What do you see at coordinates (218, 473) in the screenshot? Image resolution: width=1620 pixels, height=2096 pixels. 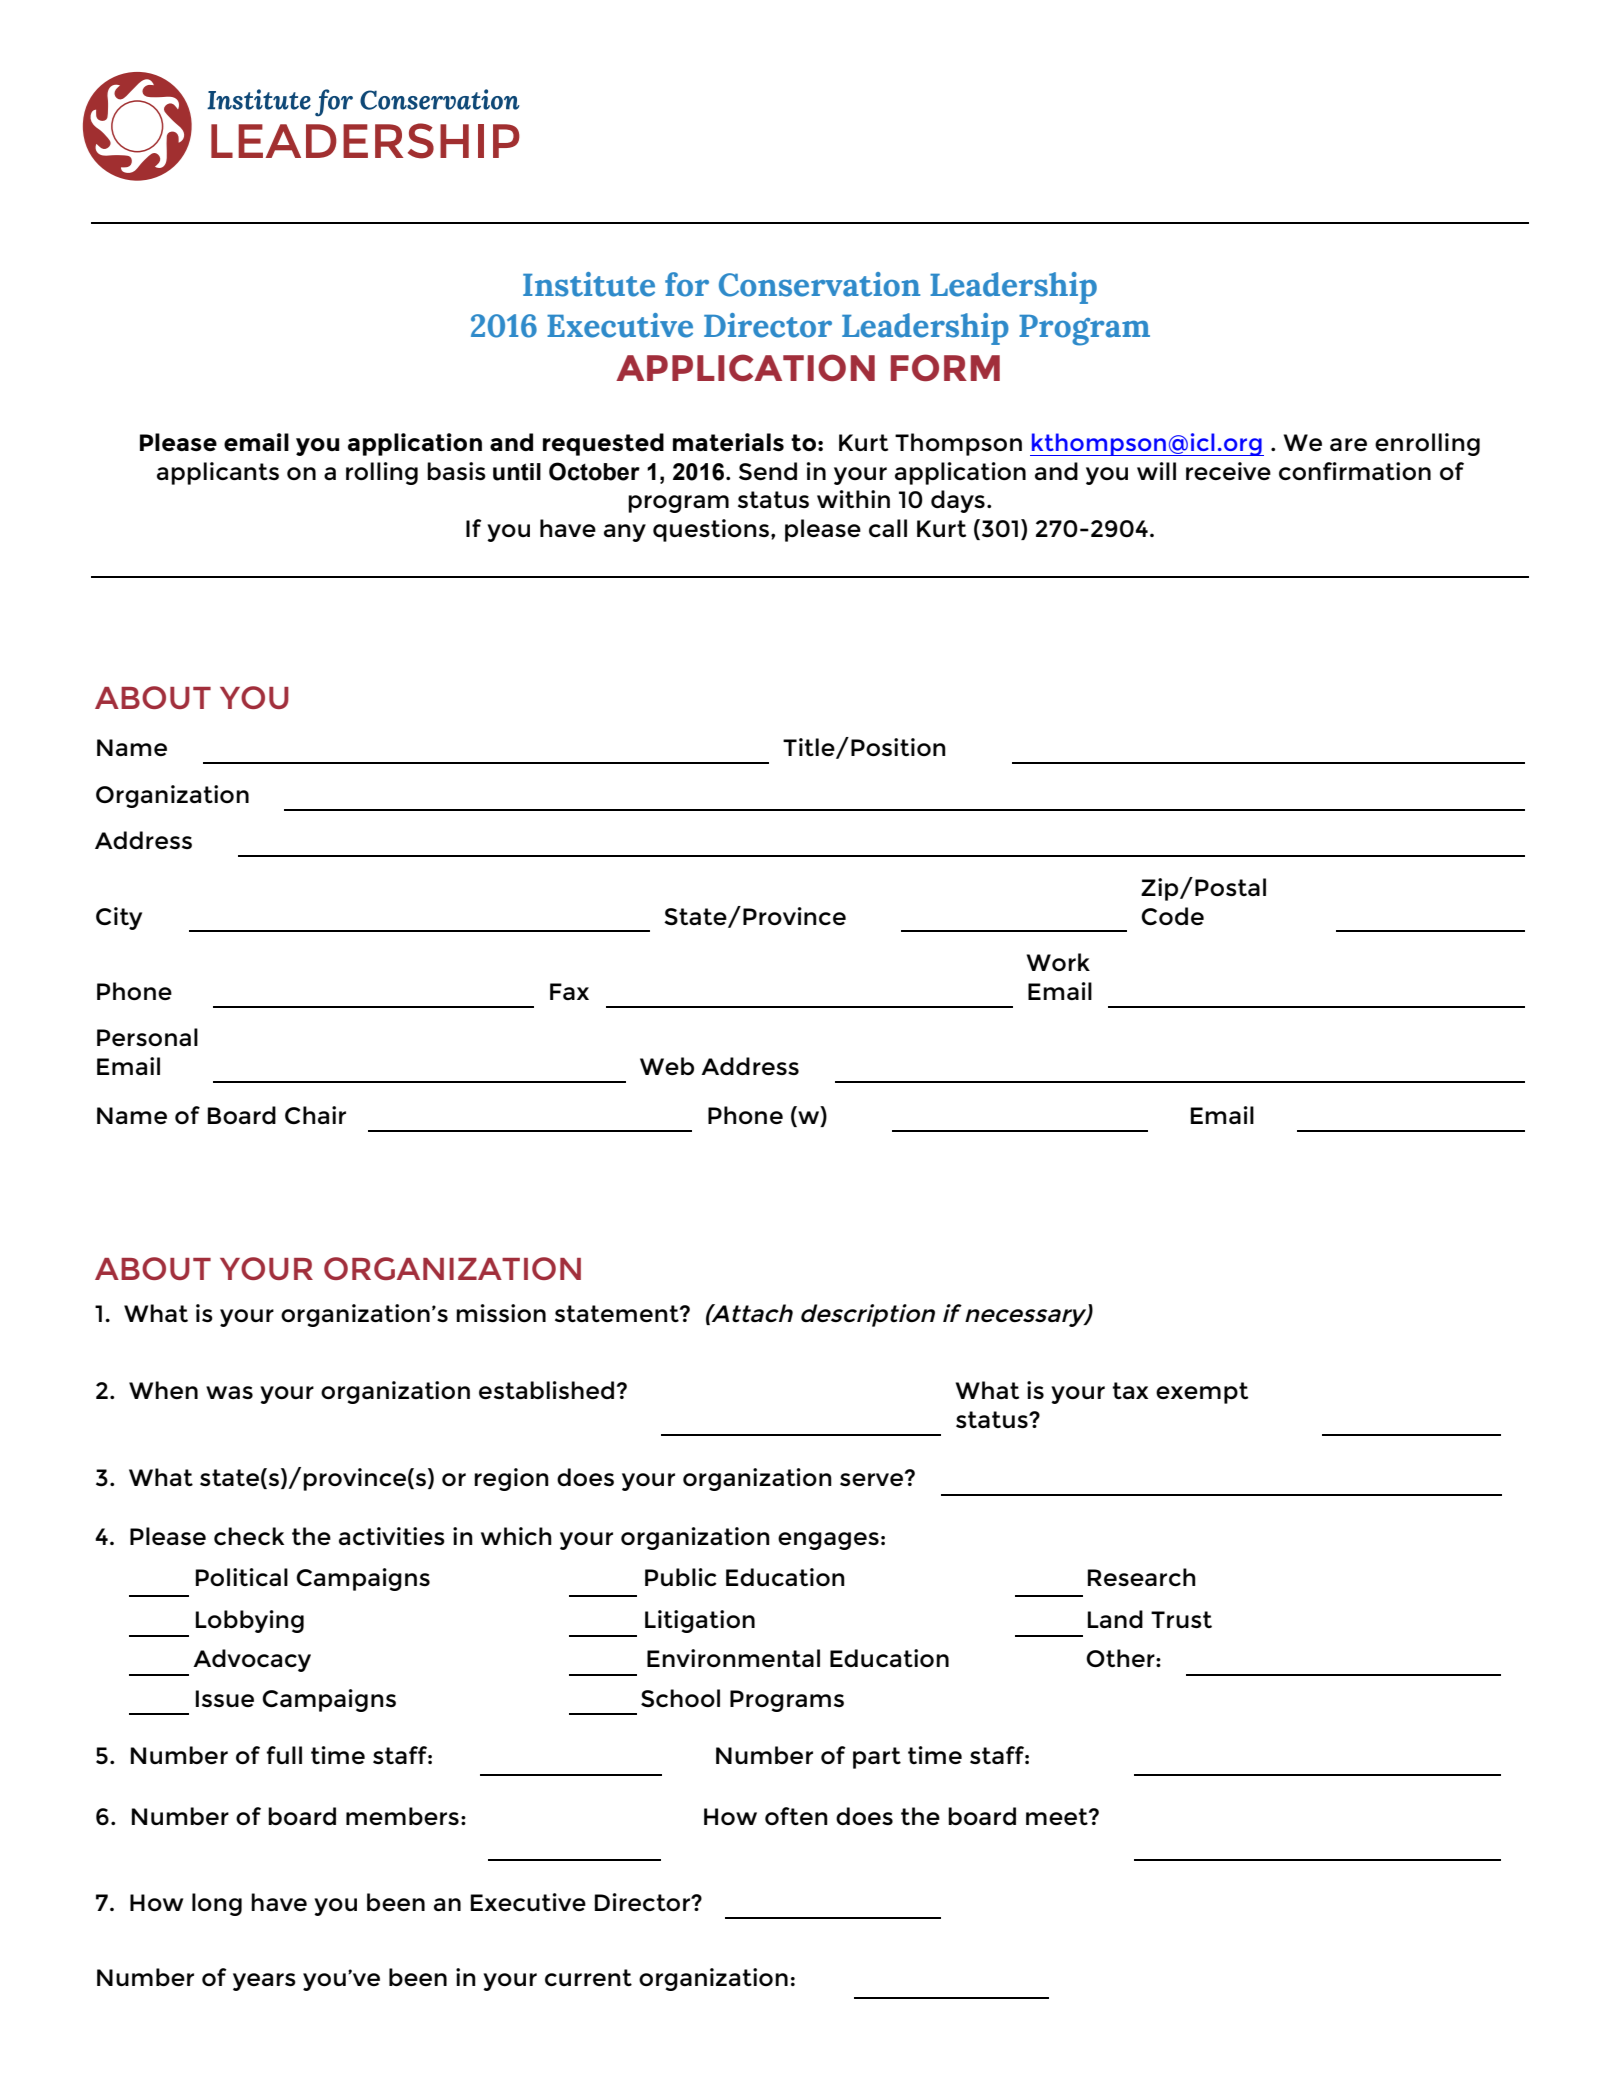 I see `applicants` at bounding box center [218, 473].
